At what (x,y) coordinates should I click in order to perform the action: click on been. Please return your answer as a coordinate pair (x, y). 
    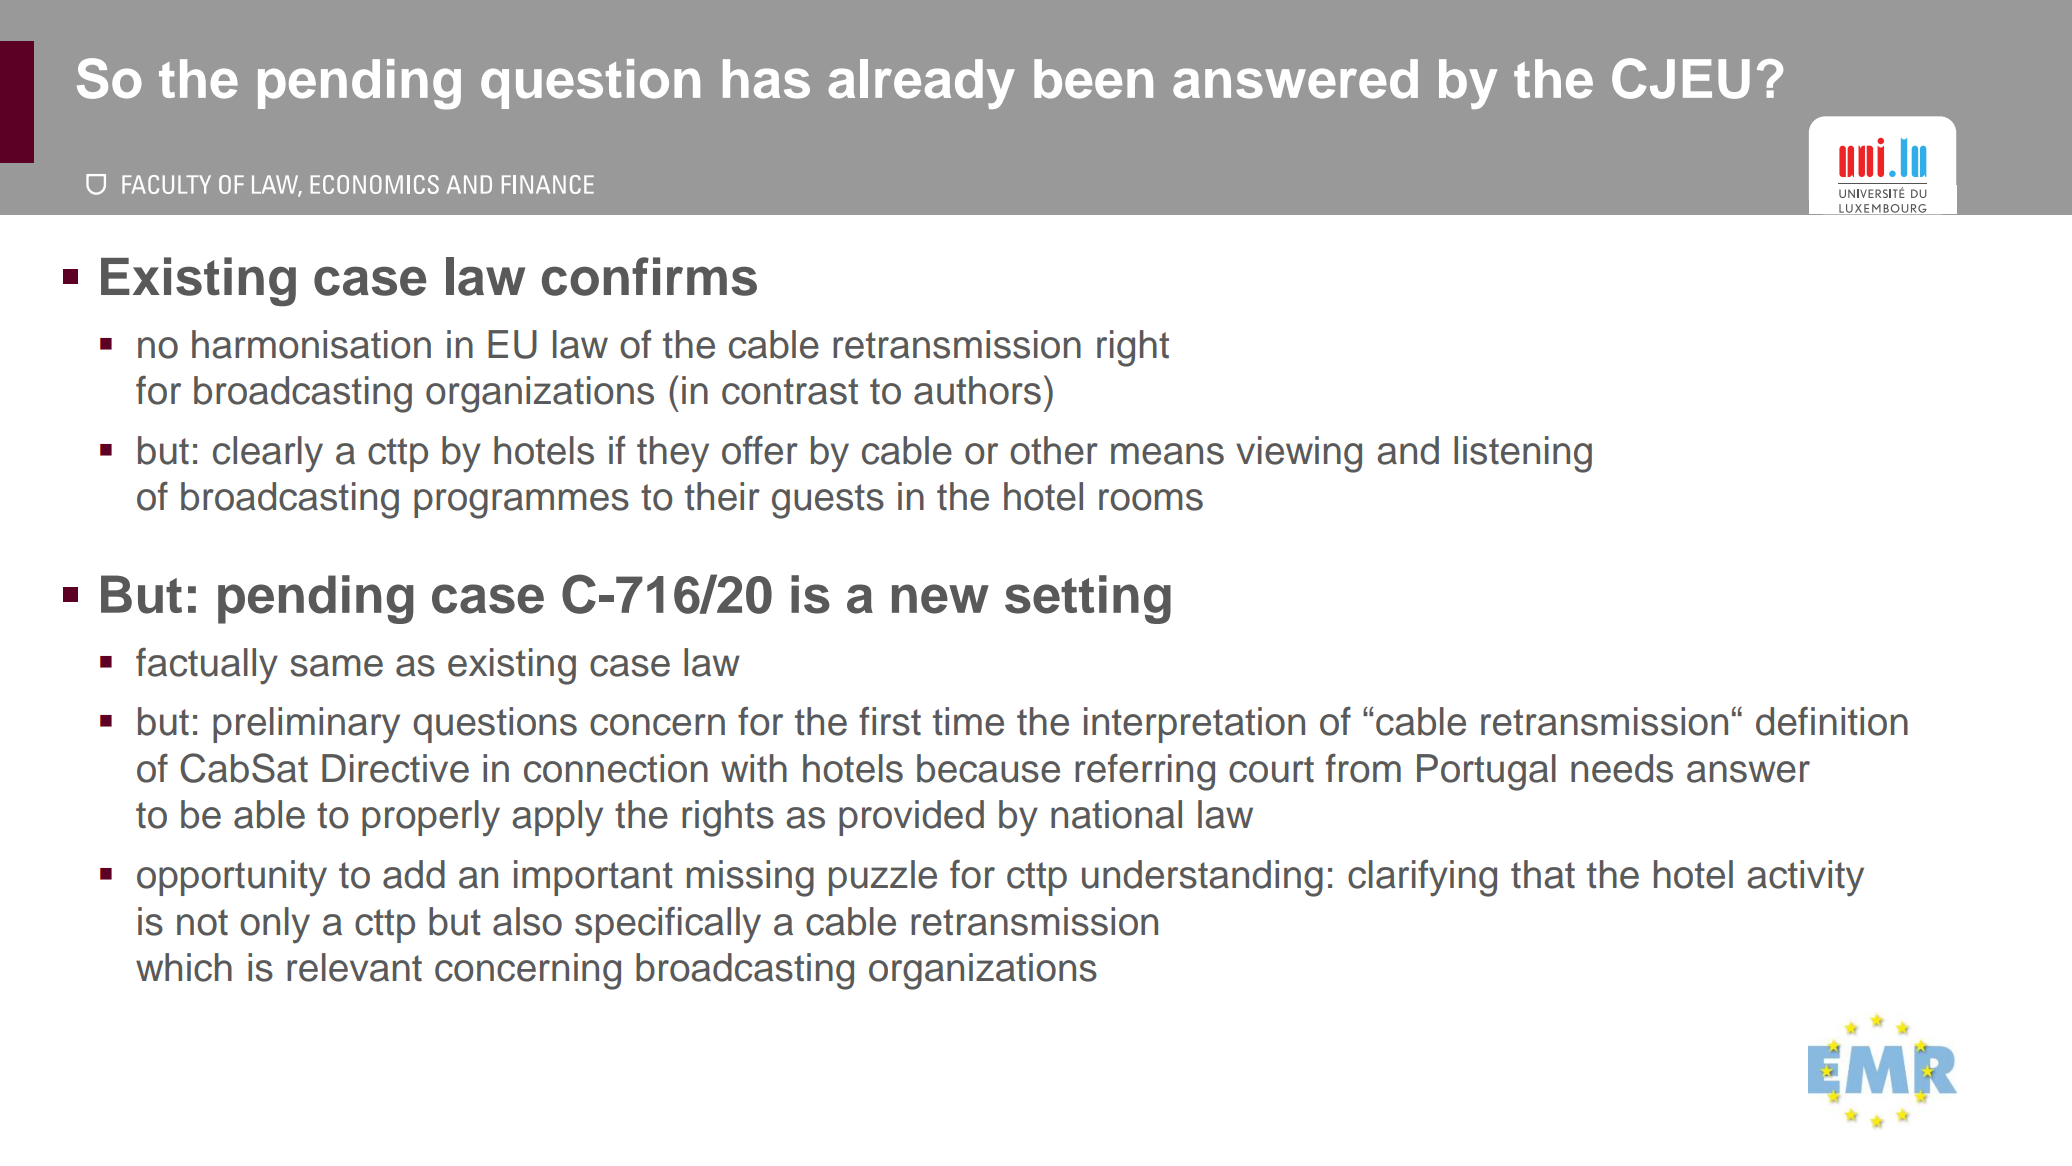
    Looking at the image, I should click on (1093, 79).
